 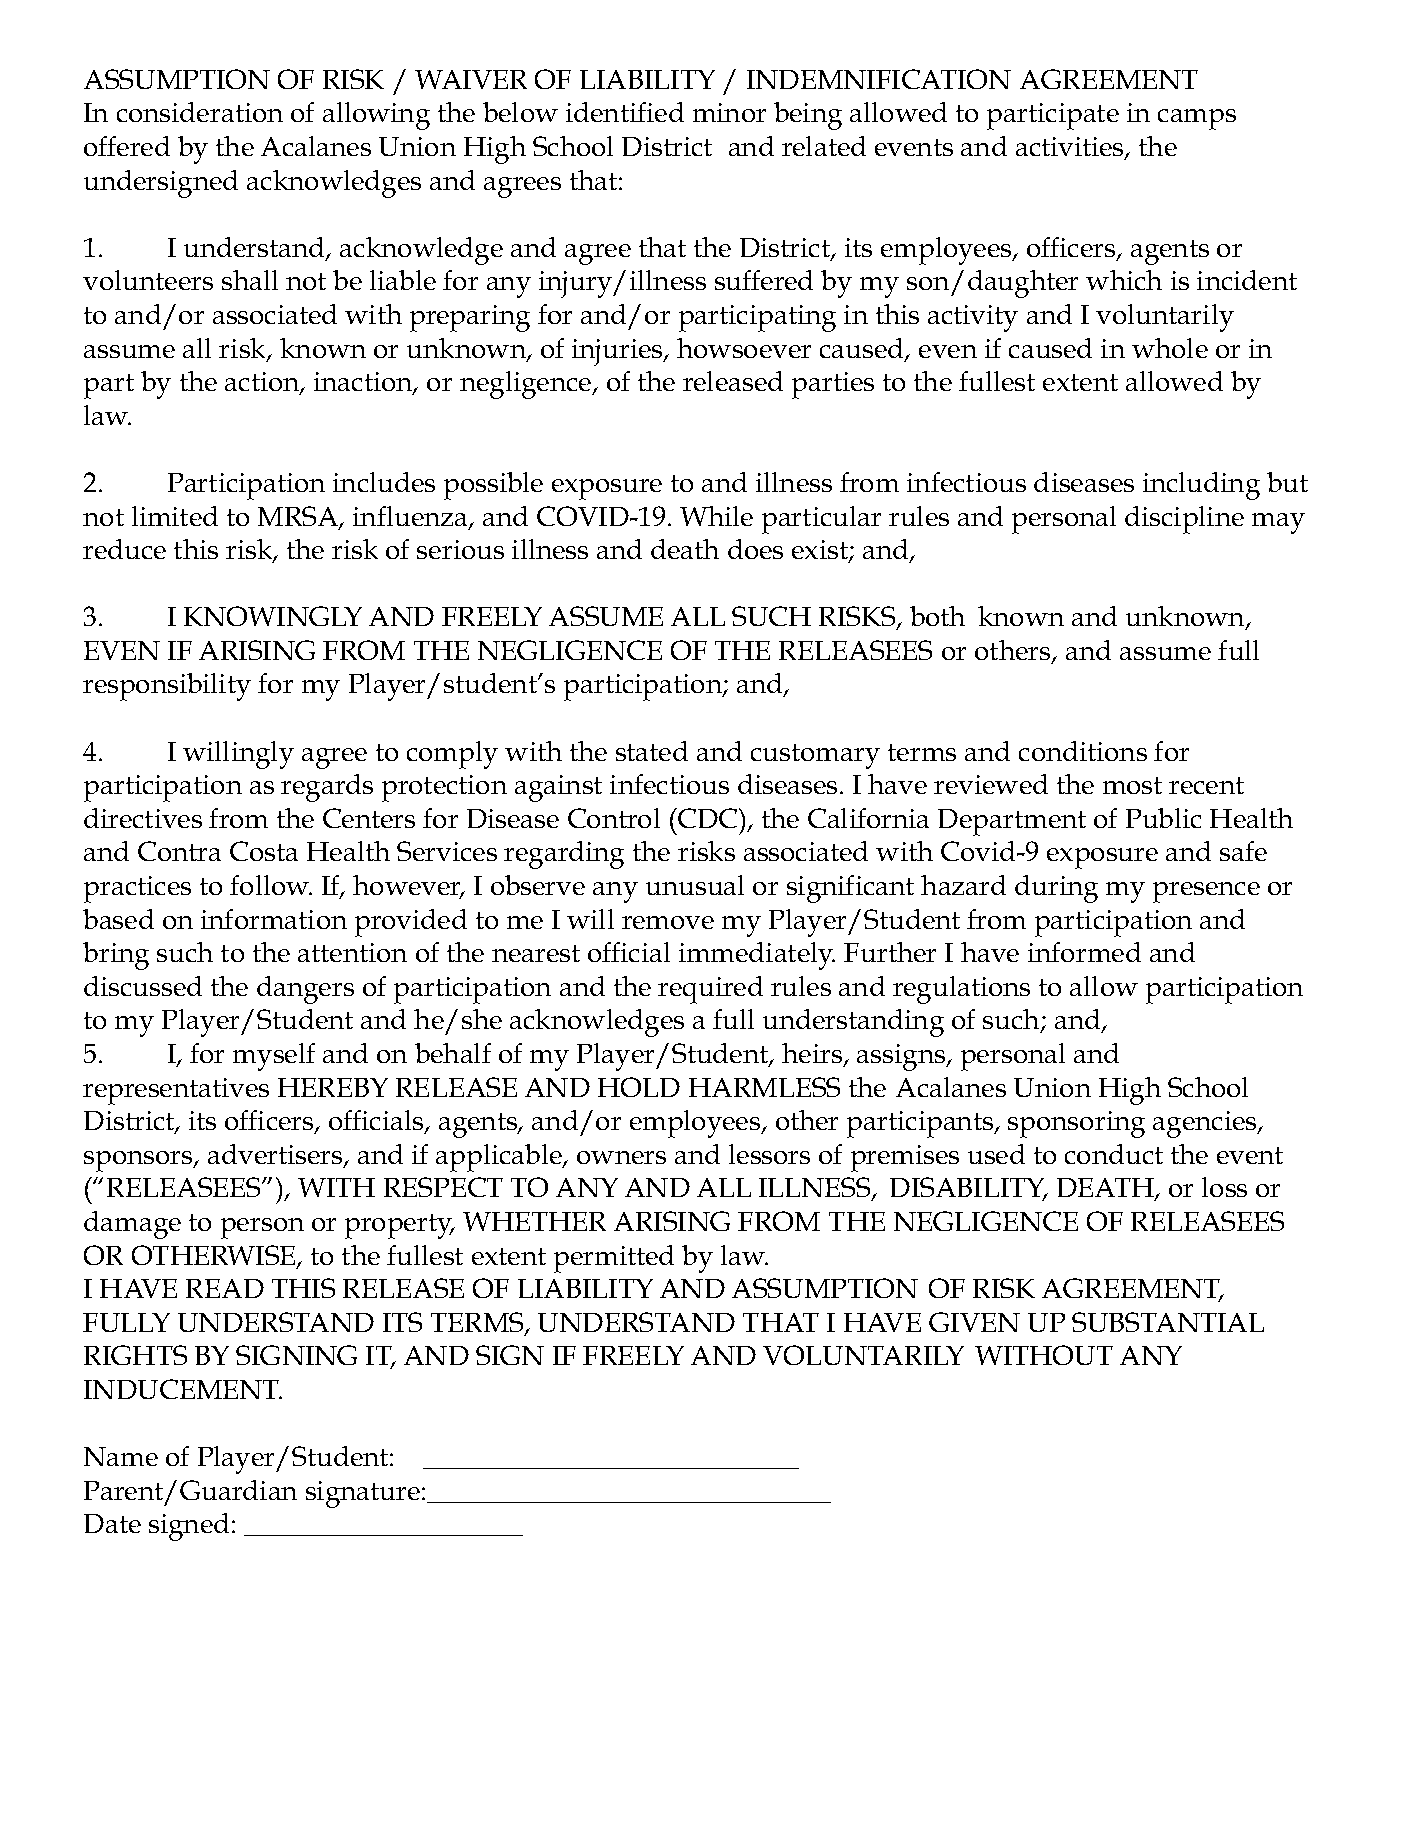 I want to click on camps, so click(x=1197, y=119).
